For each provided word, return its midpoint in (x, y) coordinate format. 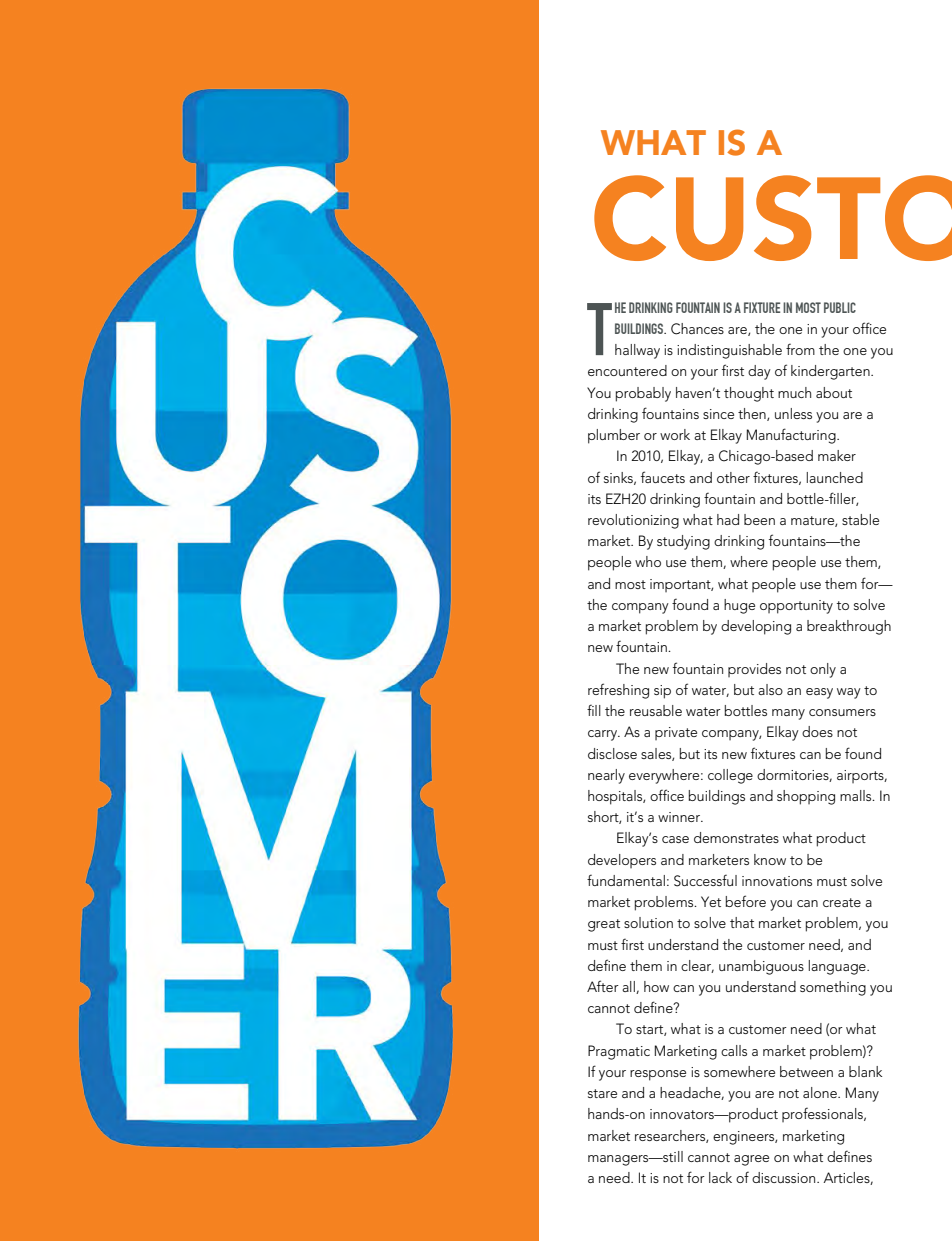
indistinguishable (729, 351)
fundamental (626, 880)
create (842, 902)
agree (751, 1160)
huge (739, 606)
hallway (637, 351)
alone (821, 1092)
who (648, 561)
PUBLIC (840, 307)
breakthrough (849, 627)
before (746, 901)
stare (602, 1093)
